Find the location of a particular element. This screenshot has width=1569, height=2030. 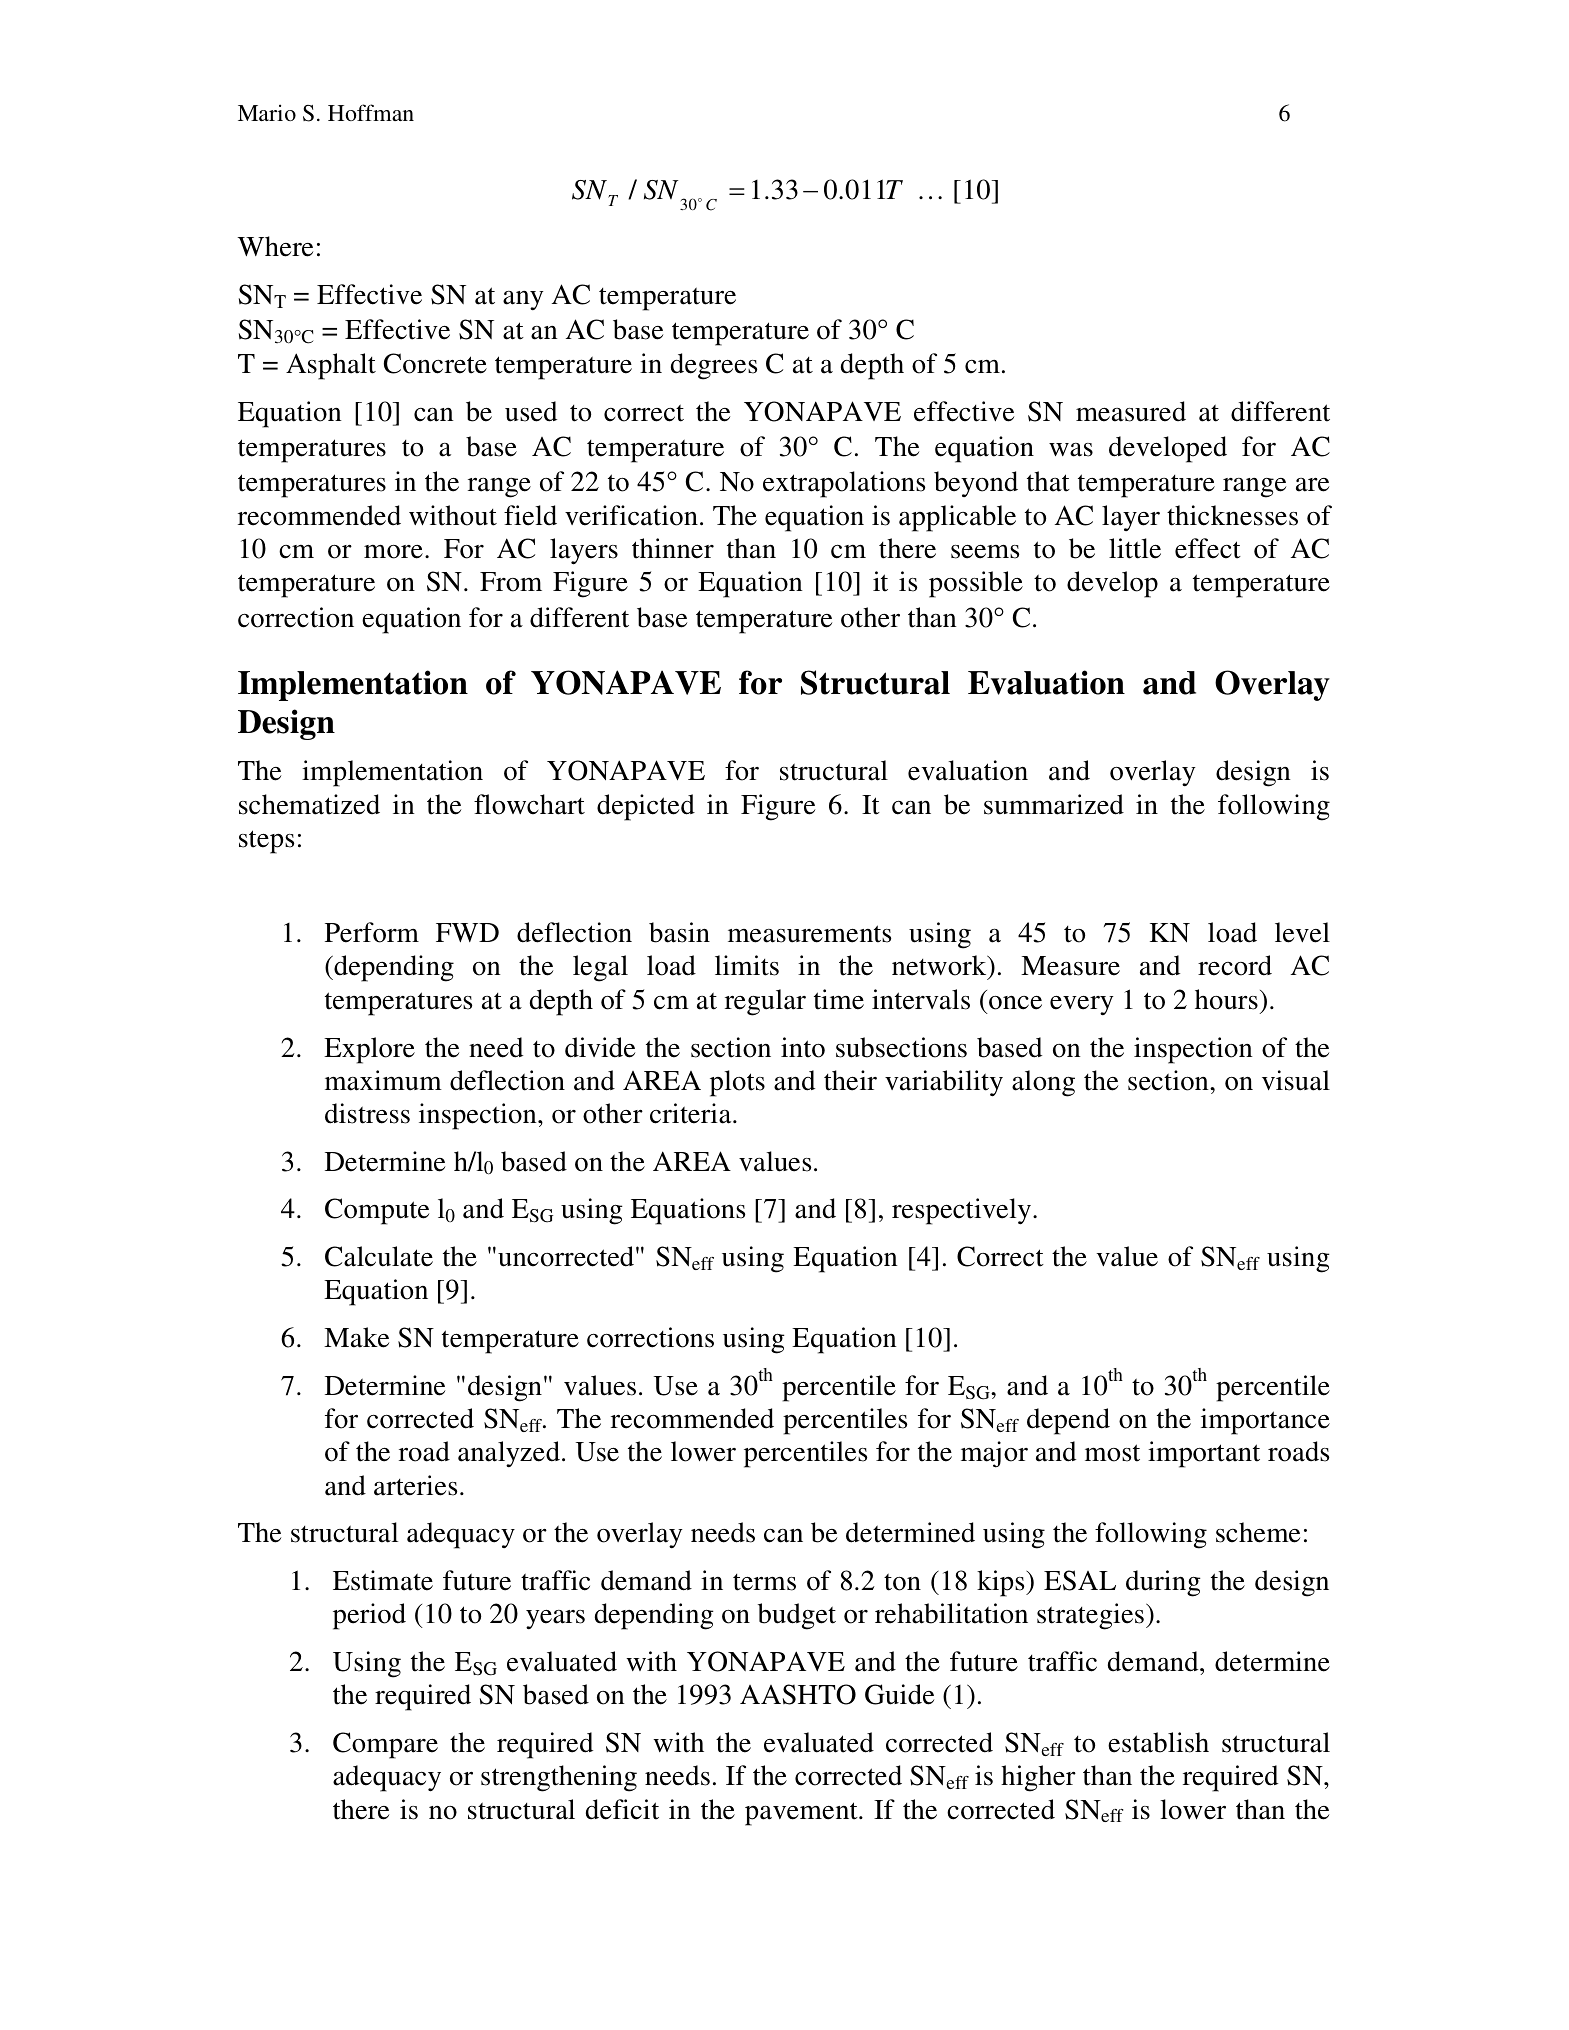

was is located at coordinates (1071, 450).
